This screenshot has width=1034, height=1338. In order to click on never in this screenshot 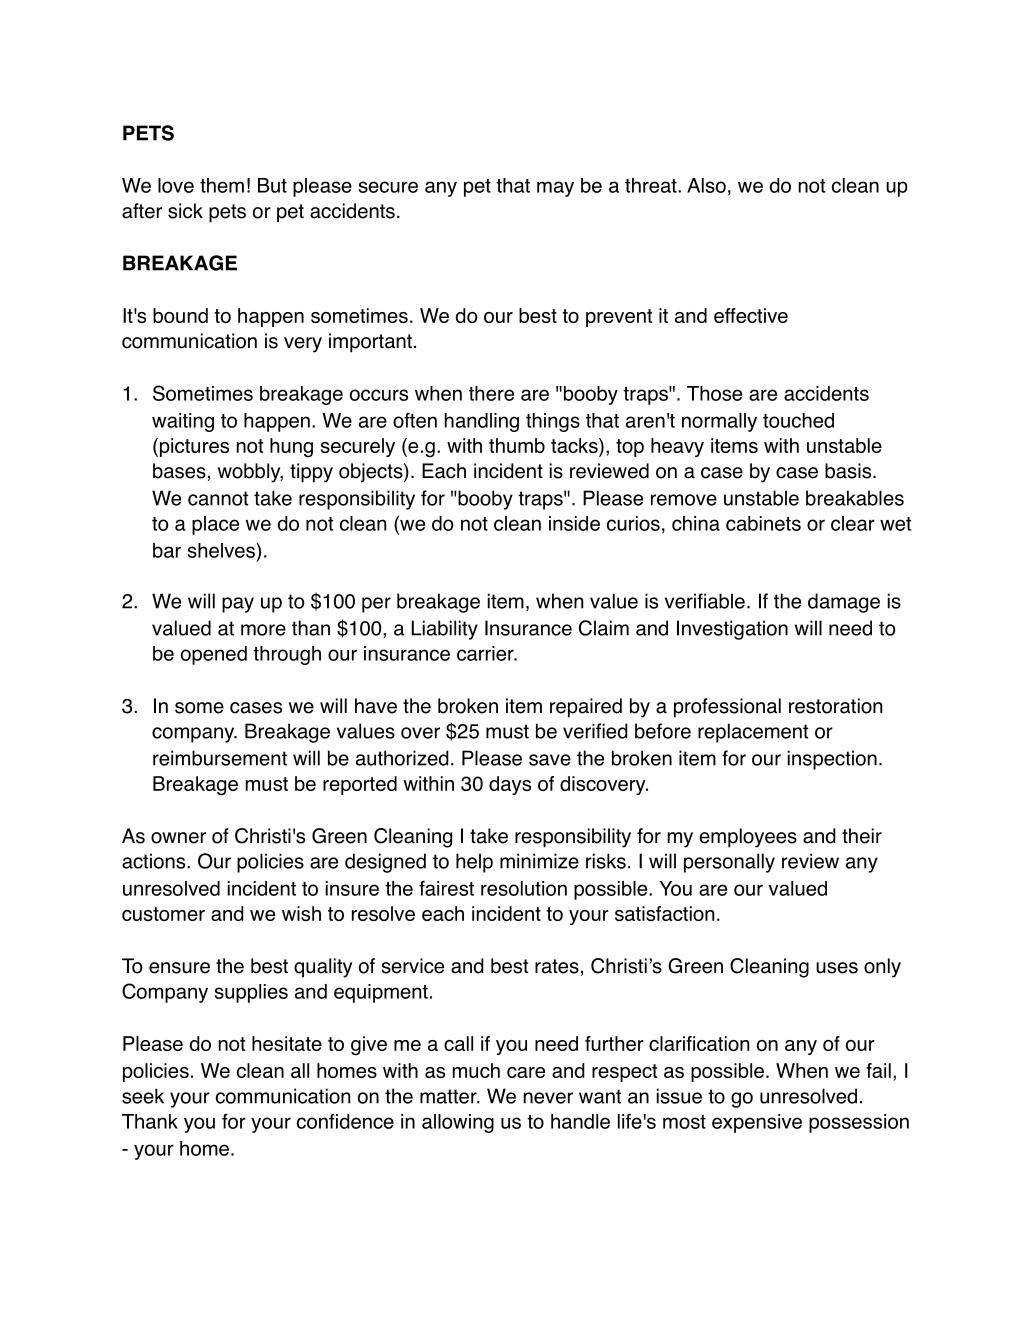, I will do `click(548, 1098)`.
